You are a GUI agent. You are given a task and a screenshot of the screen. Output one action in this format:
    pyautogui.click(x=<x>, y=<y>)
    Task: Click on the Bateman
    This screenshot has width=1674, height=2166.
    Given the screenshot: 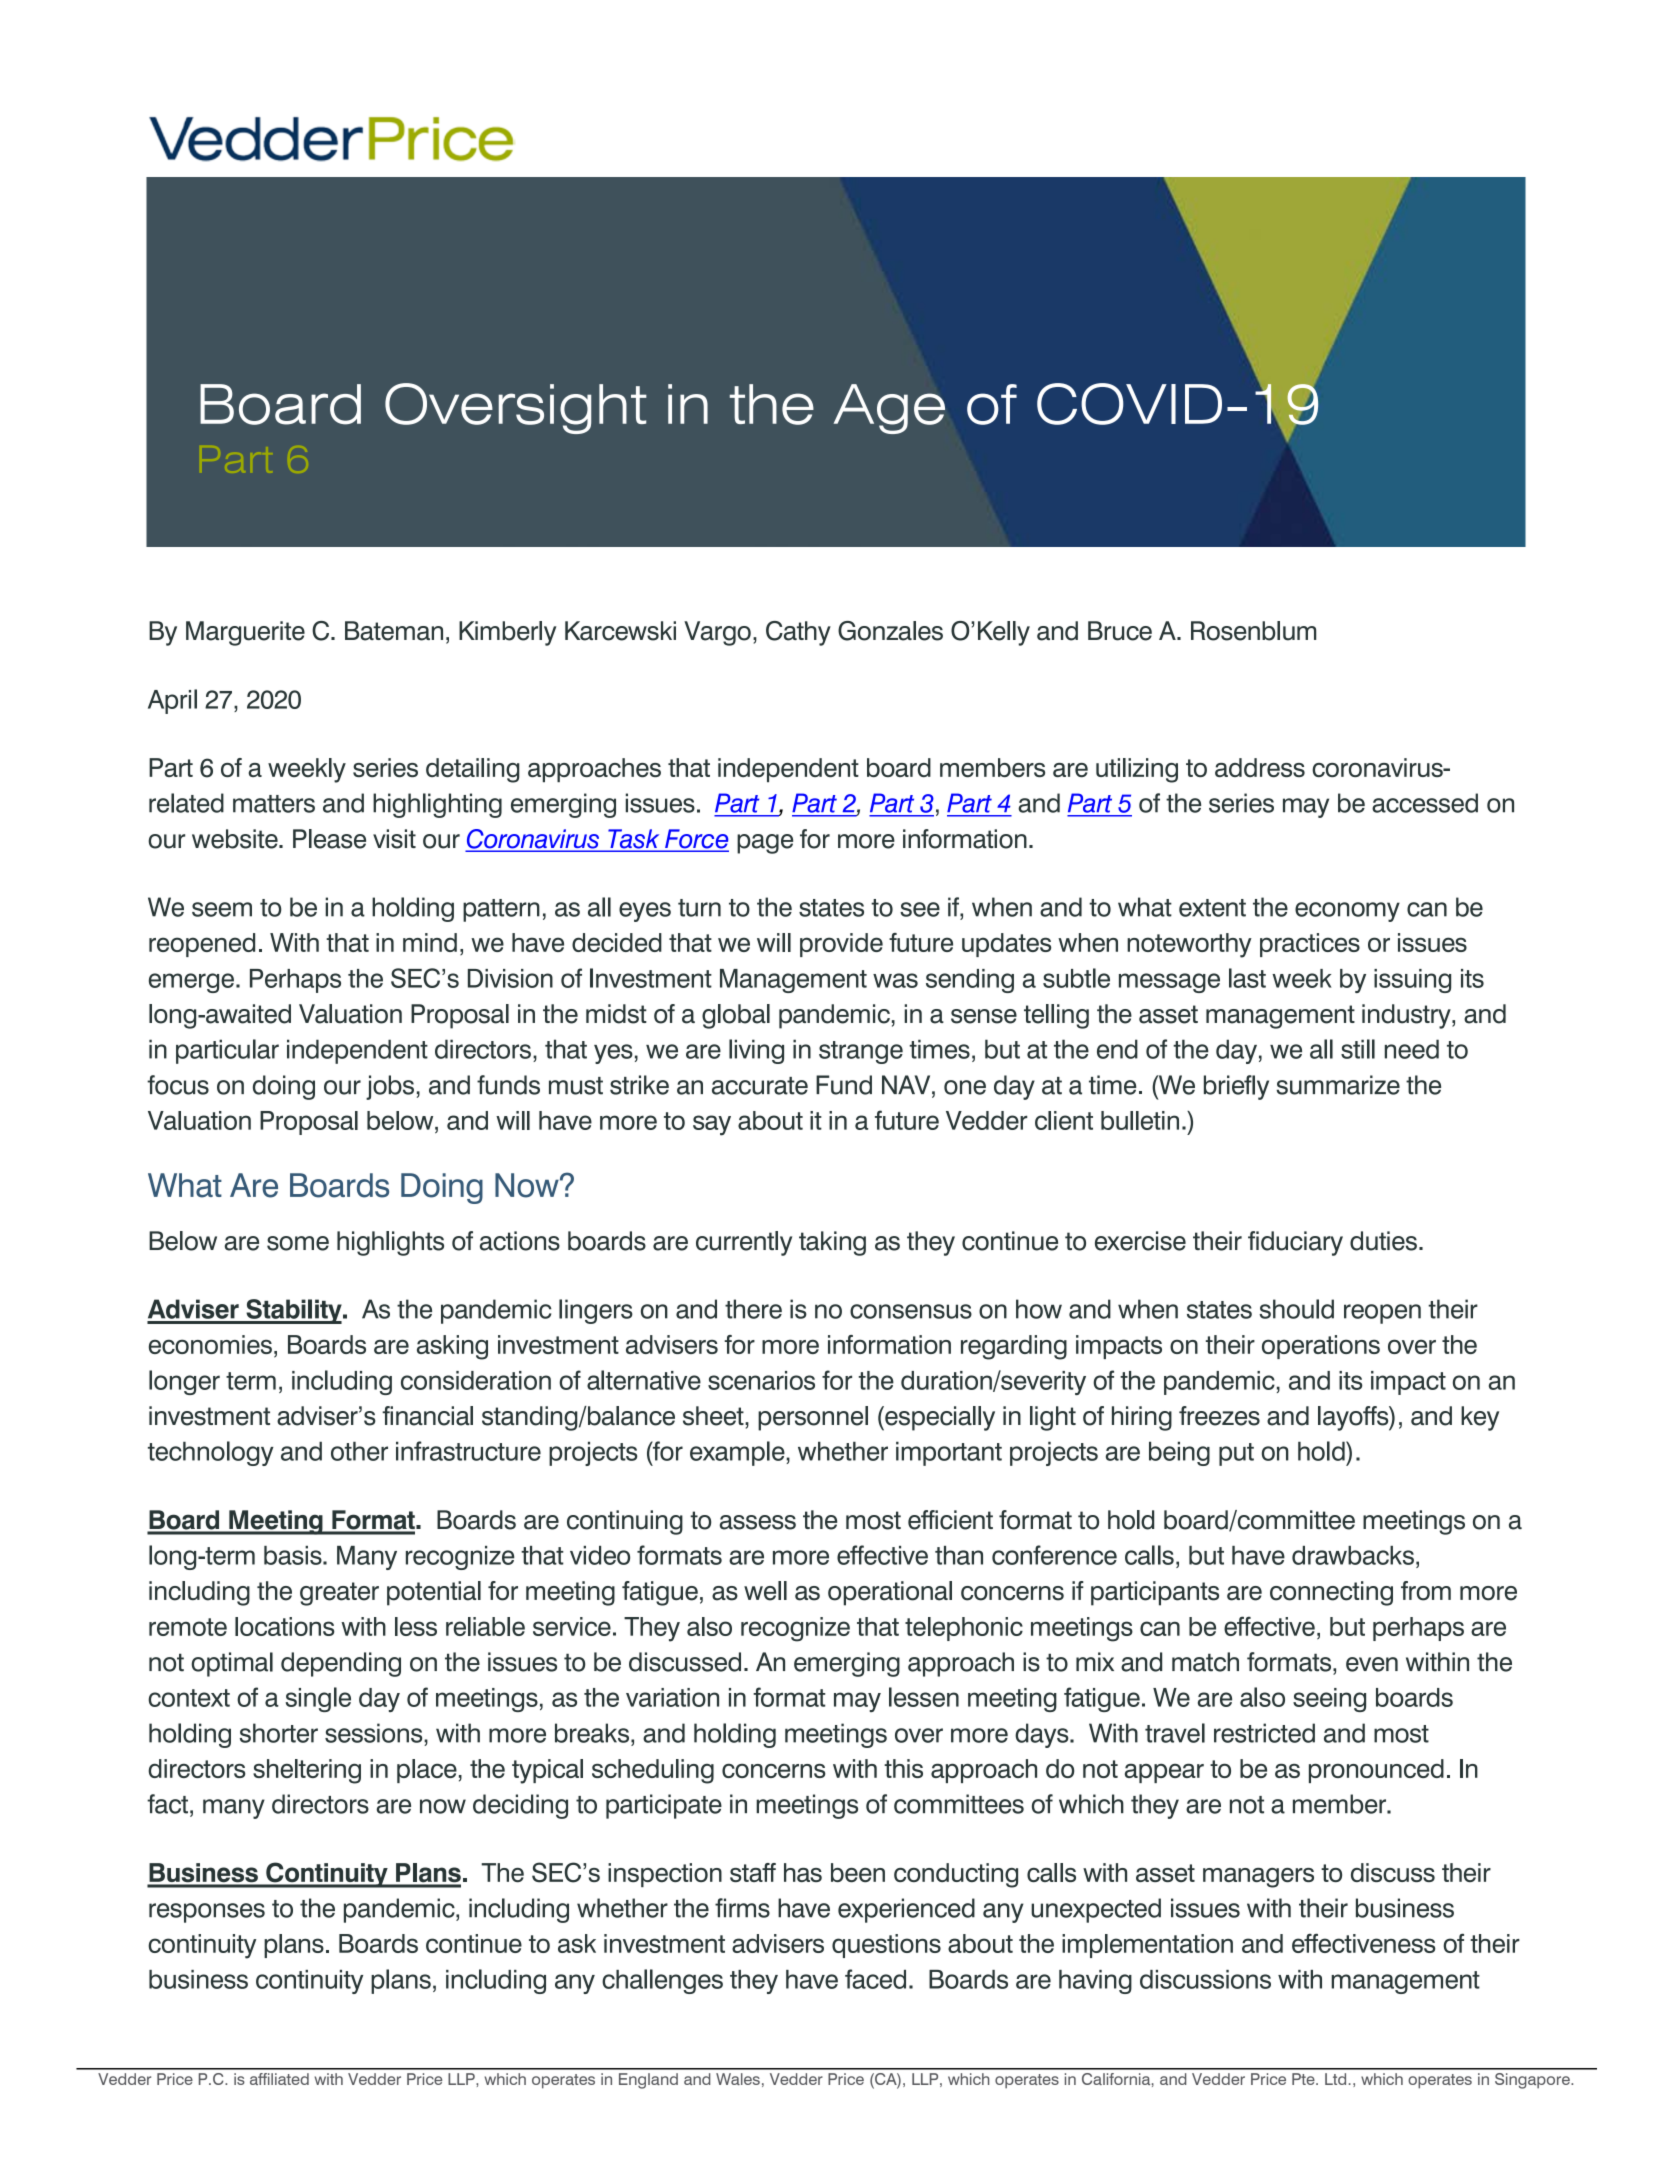 What is the action you would take?
    pyautogui.click(x=394, y=631)
